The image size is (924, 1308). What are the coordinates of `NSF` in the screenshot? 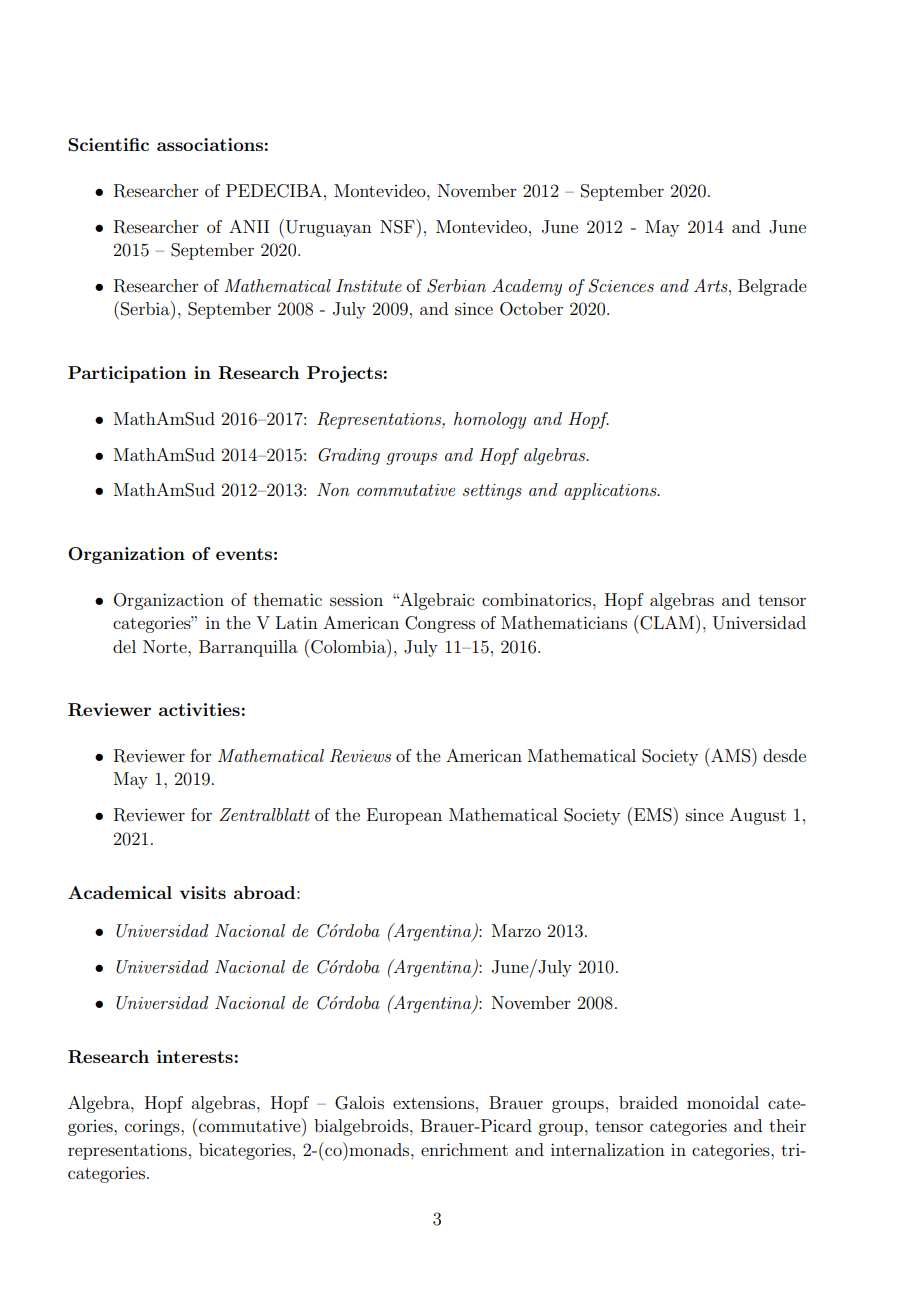 It's located at (398, 226).
